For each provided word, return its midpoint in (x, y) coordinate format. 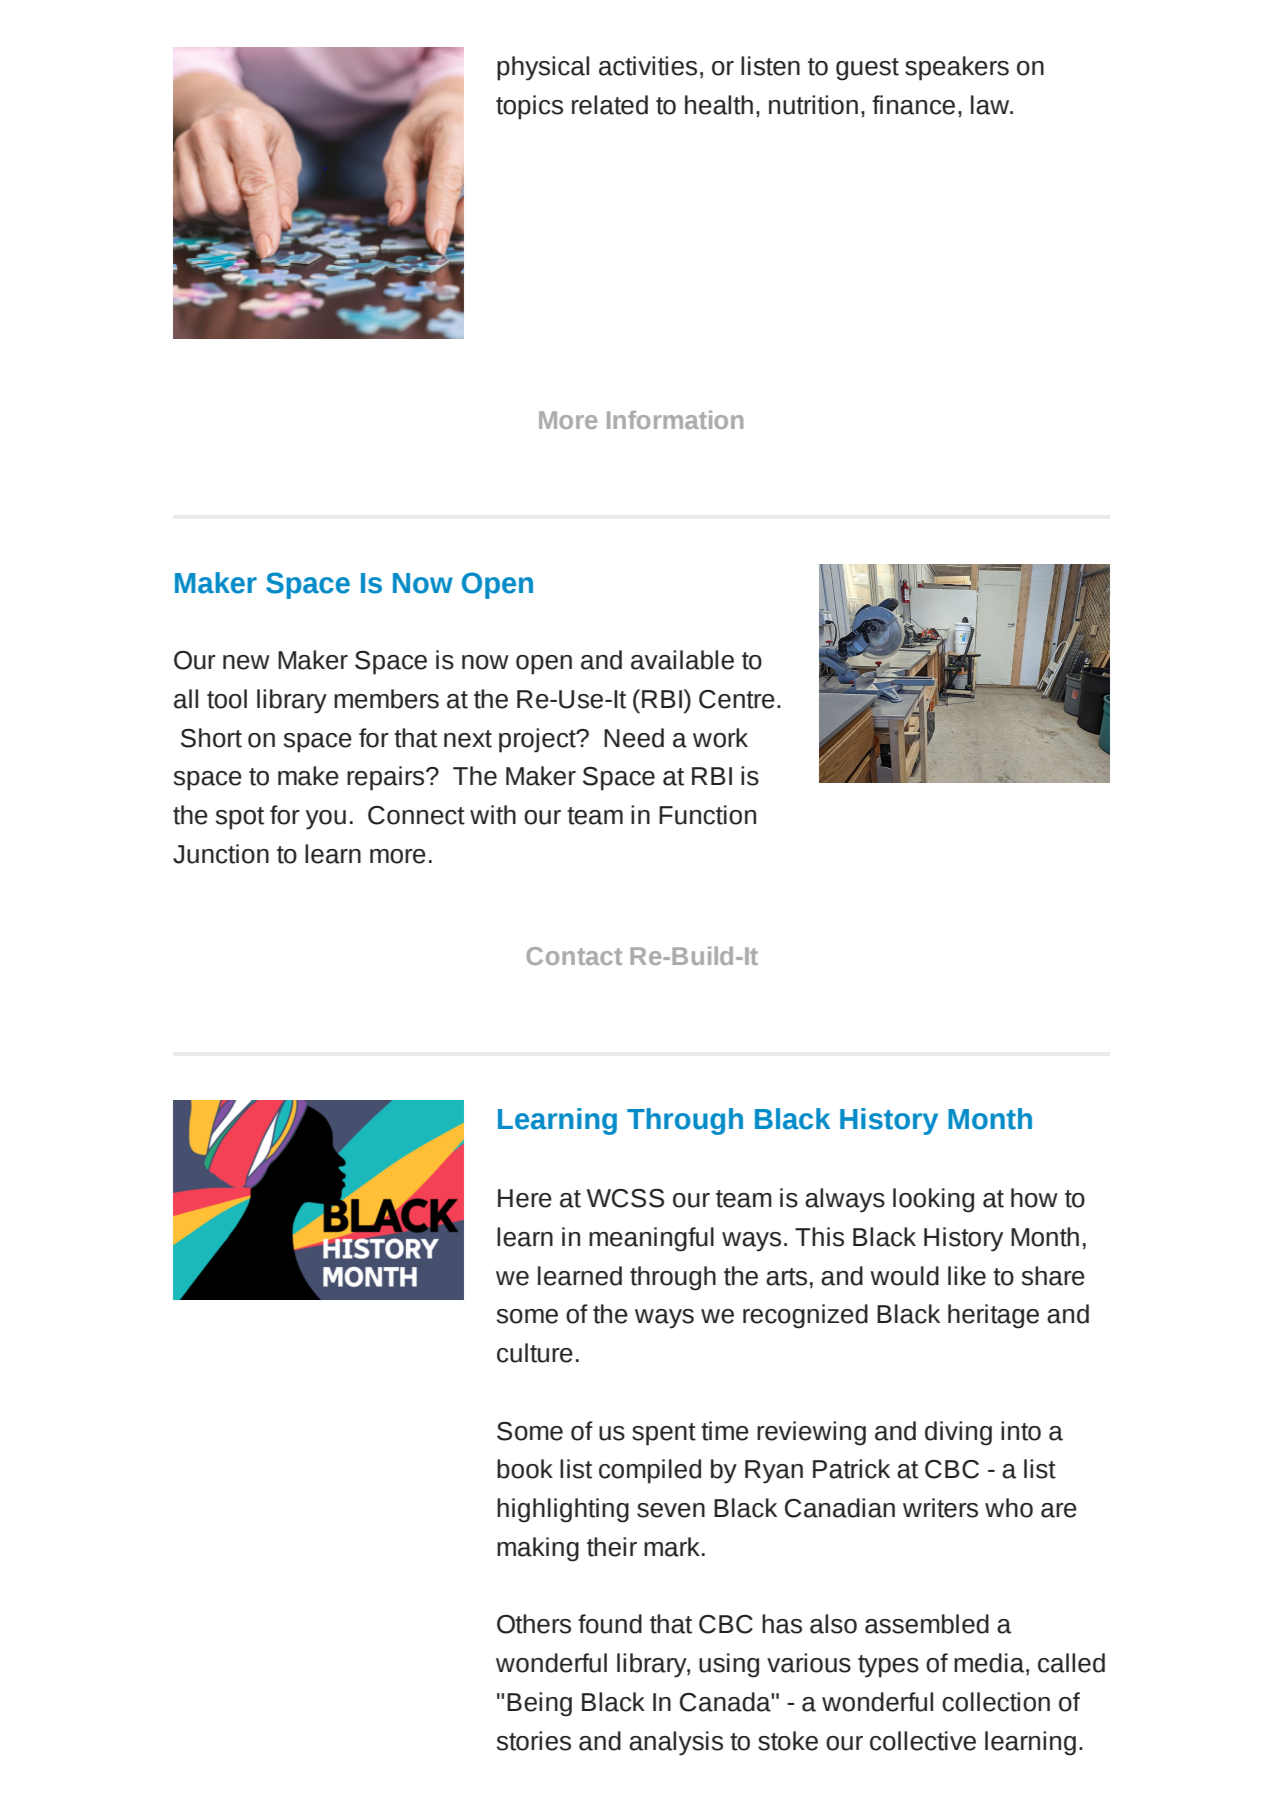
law (991, 105)
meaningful (651, 1239)
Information (675, 419)
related (610, 105)
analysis (676, 1743)
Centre (737, 699)
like (967, 1276)
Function (707, 815)
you (326, 820)
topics (529, 107)
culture (535, 1353)
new (246, 662)
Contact (574, 956)
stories (534, 1741)
